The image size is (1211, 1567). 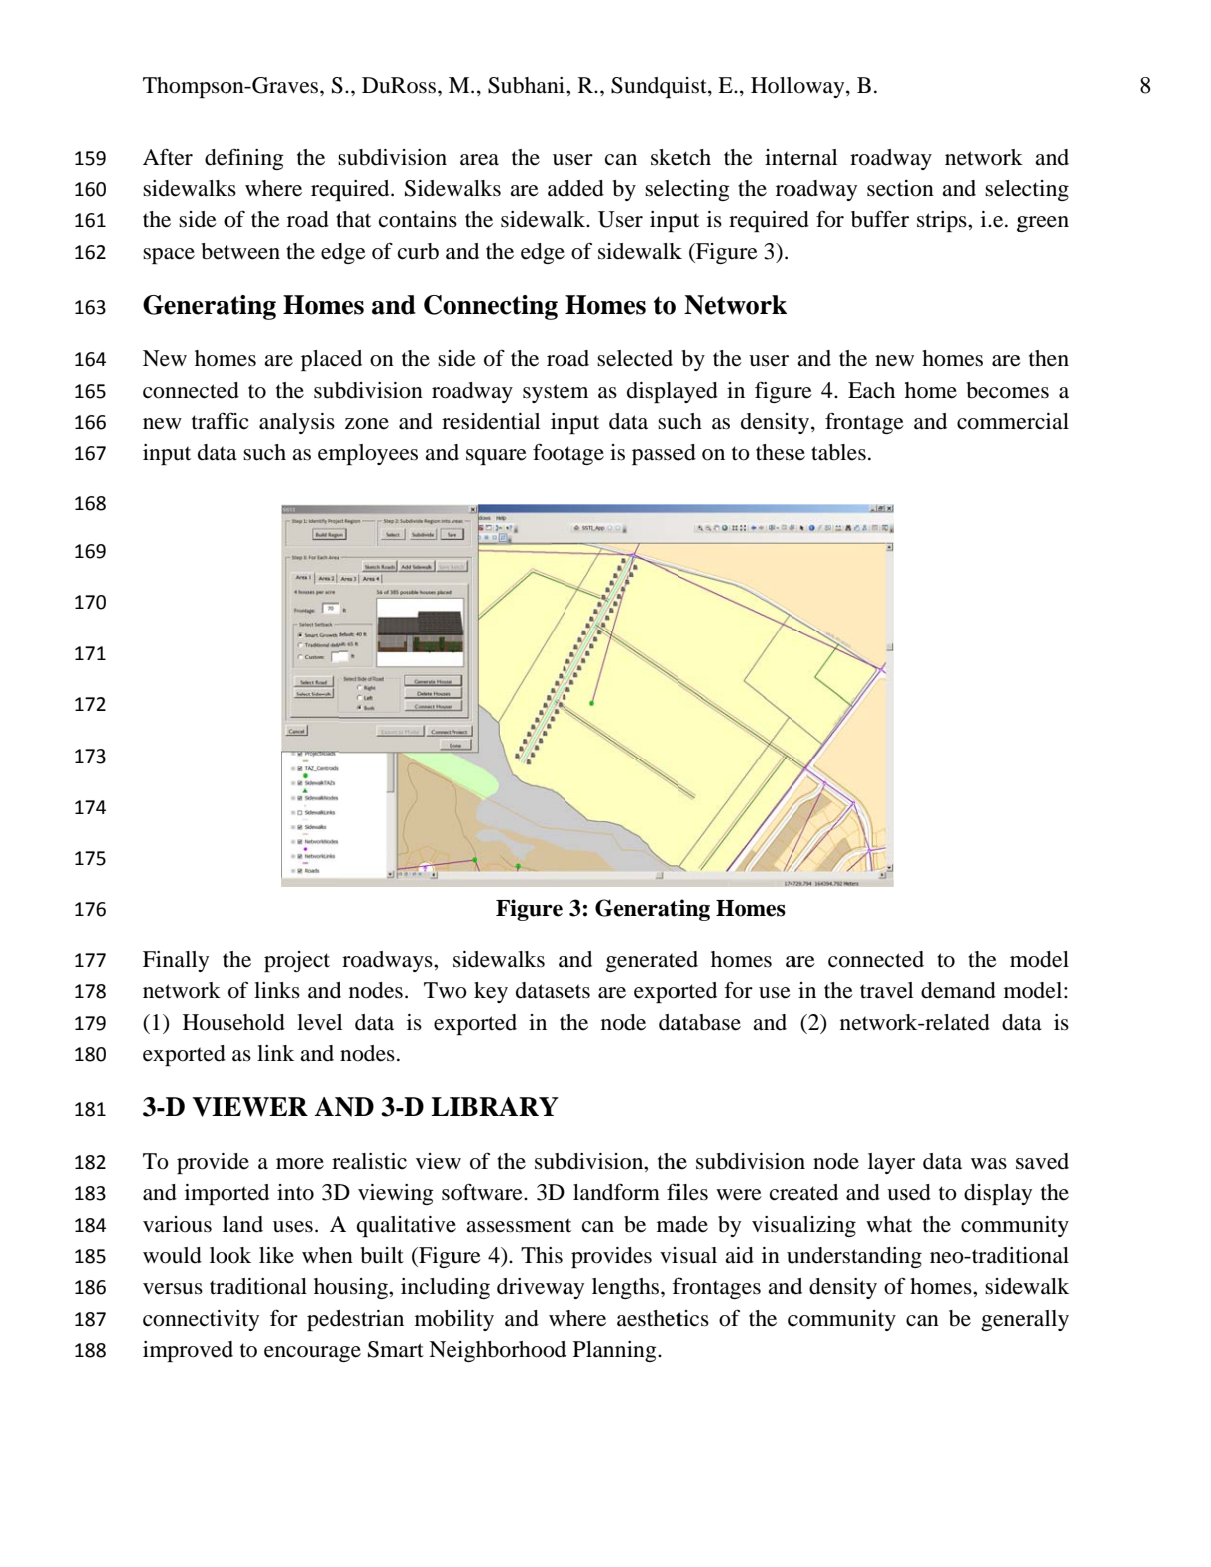 What do you see at coordinates (543, 253) in the document?
I see `edge` at bounding box center [543, 253].
